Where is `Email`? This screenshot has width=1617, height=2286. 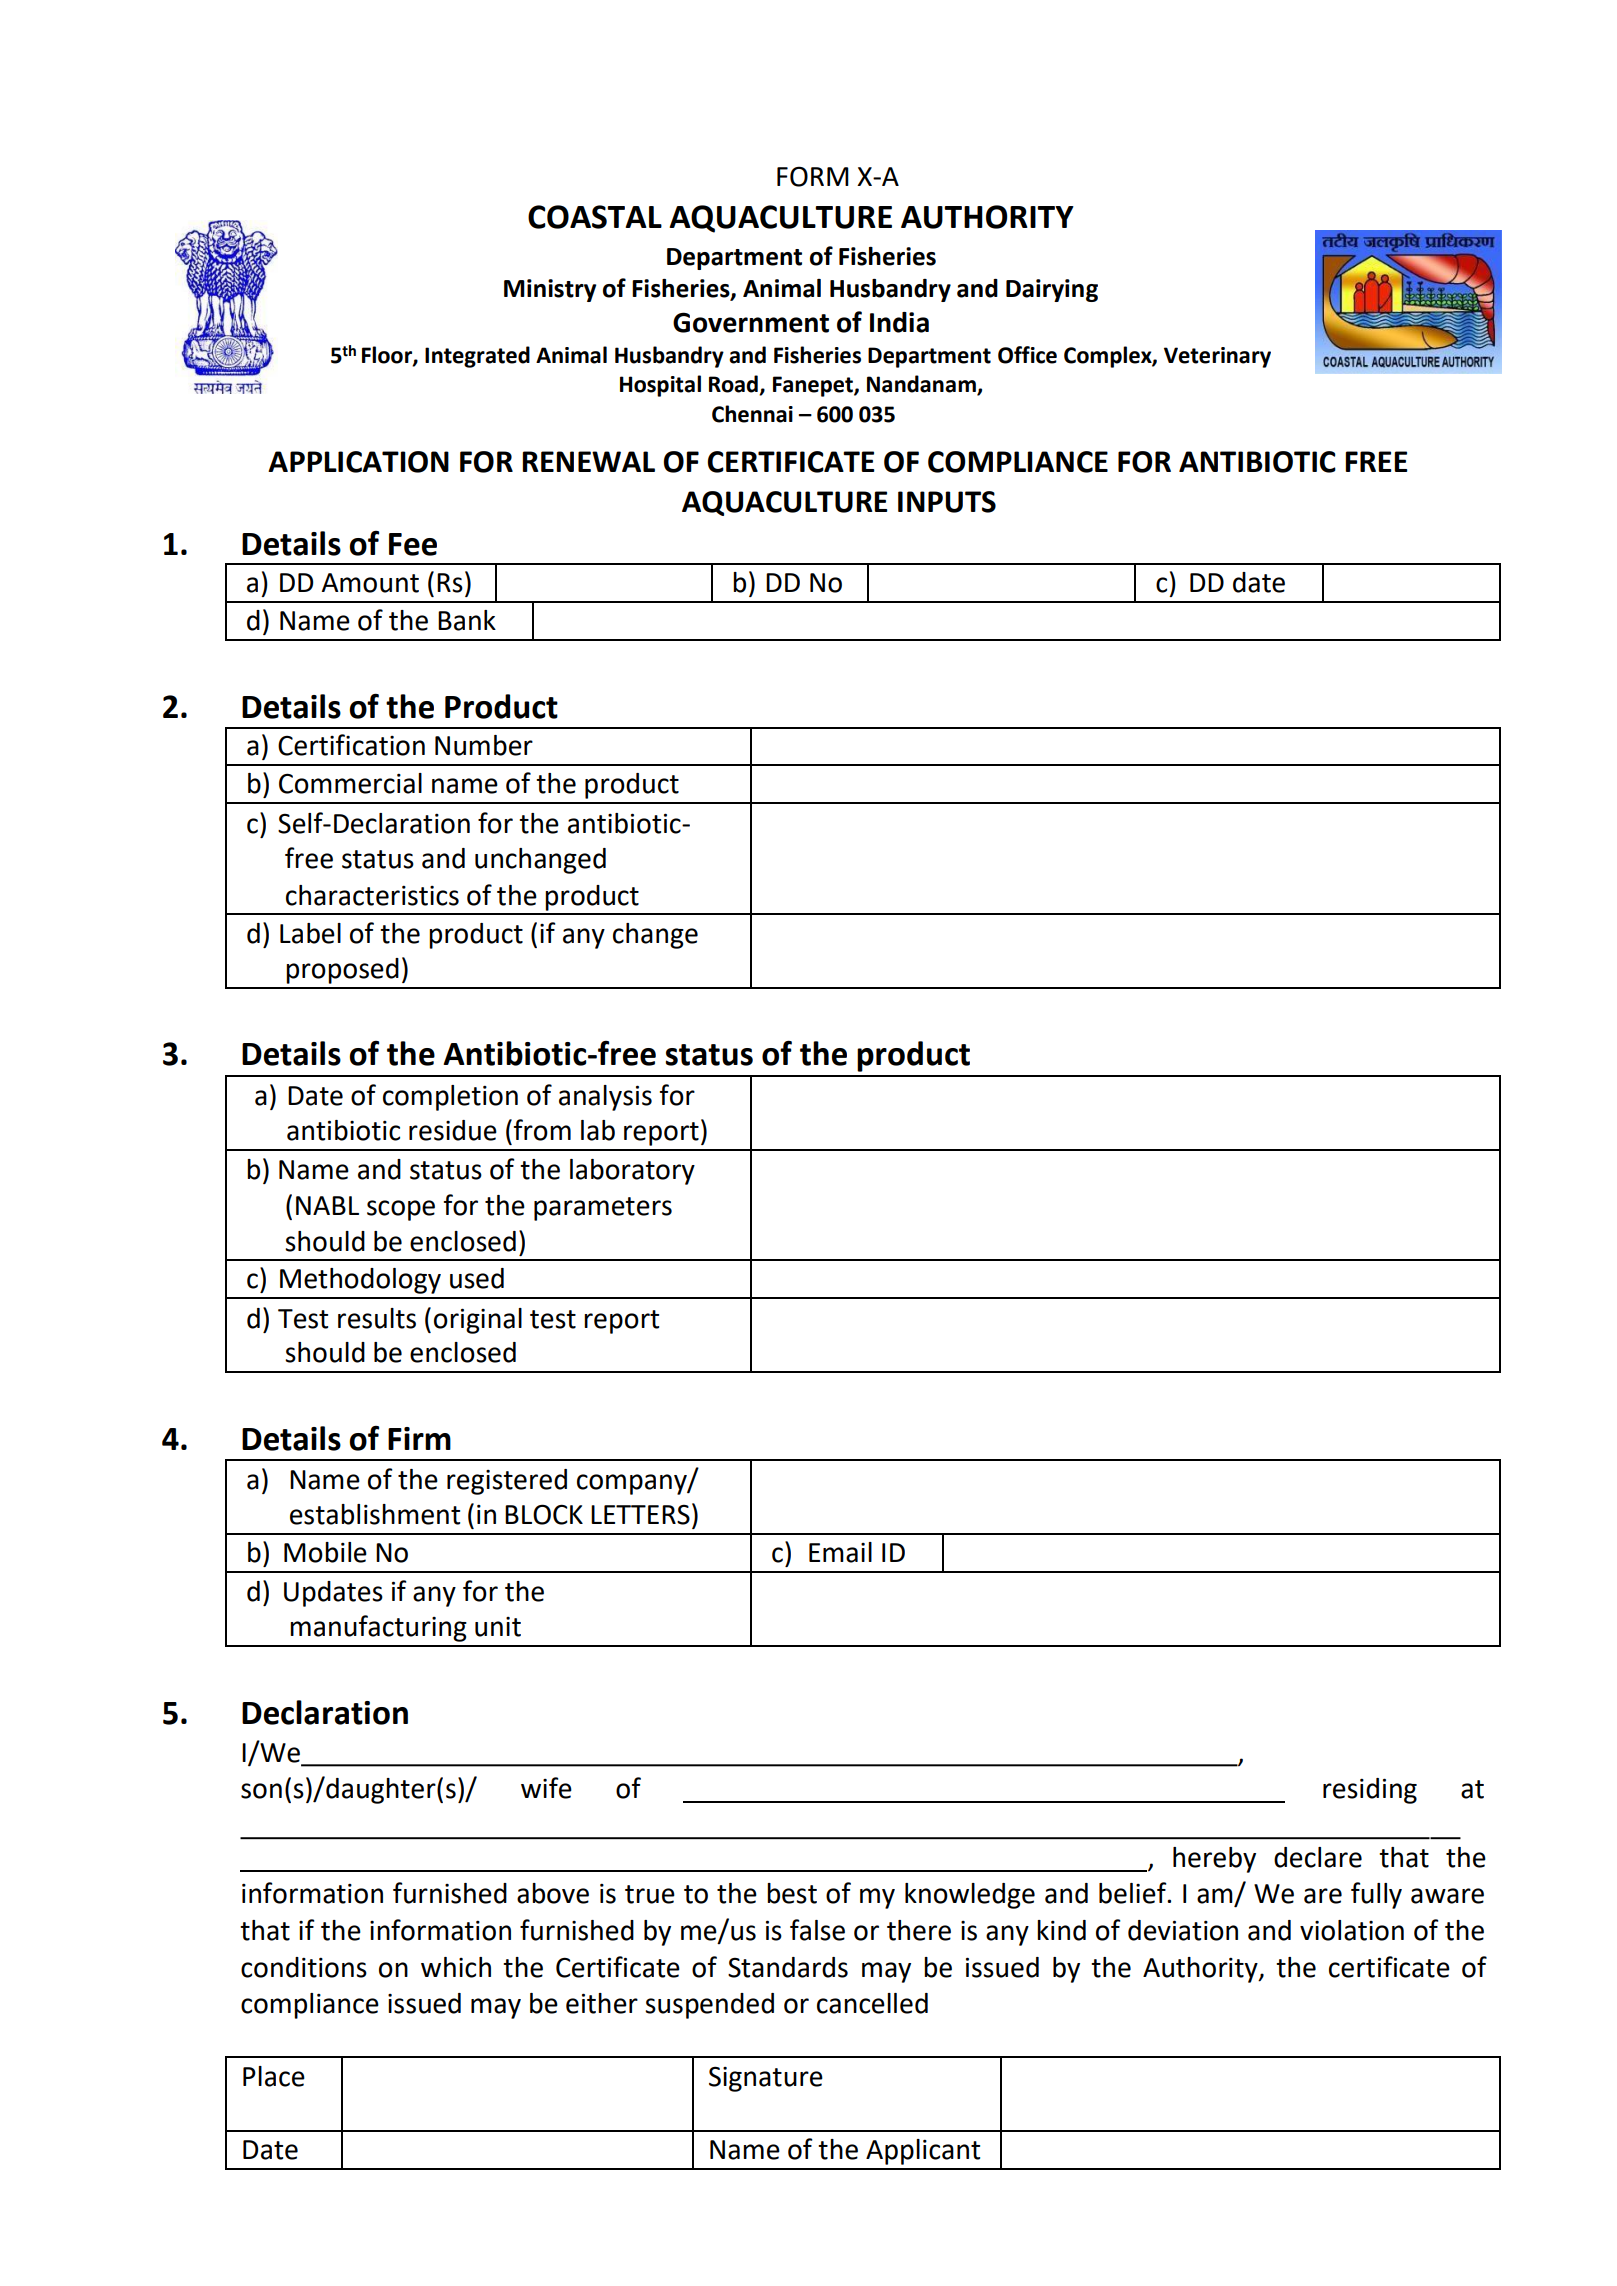 Email is located at coordinates (840, 1552).
